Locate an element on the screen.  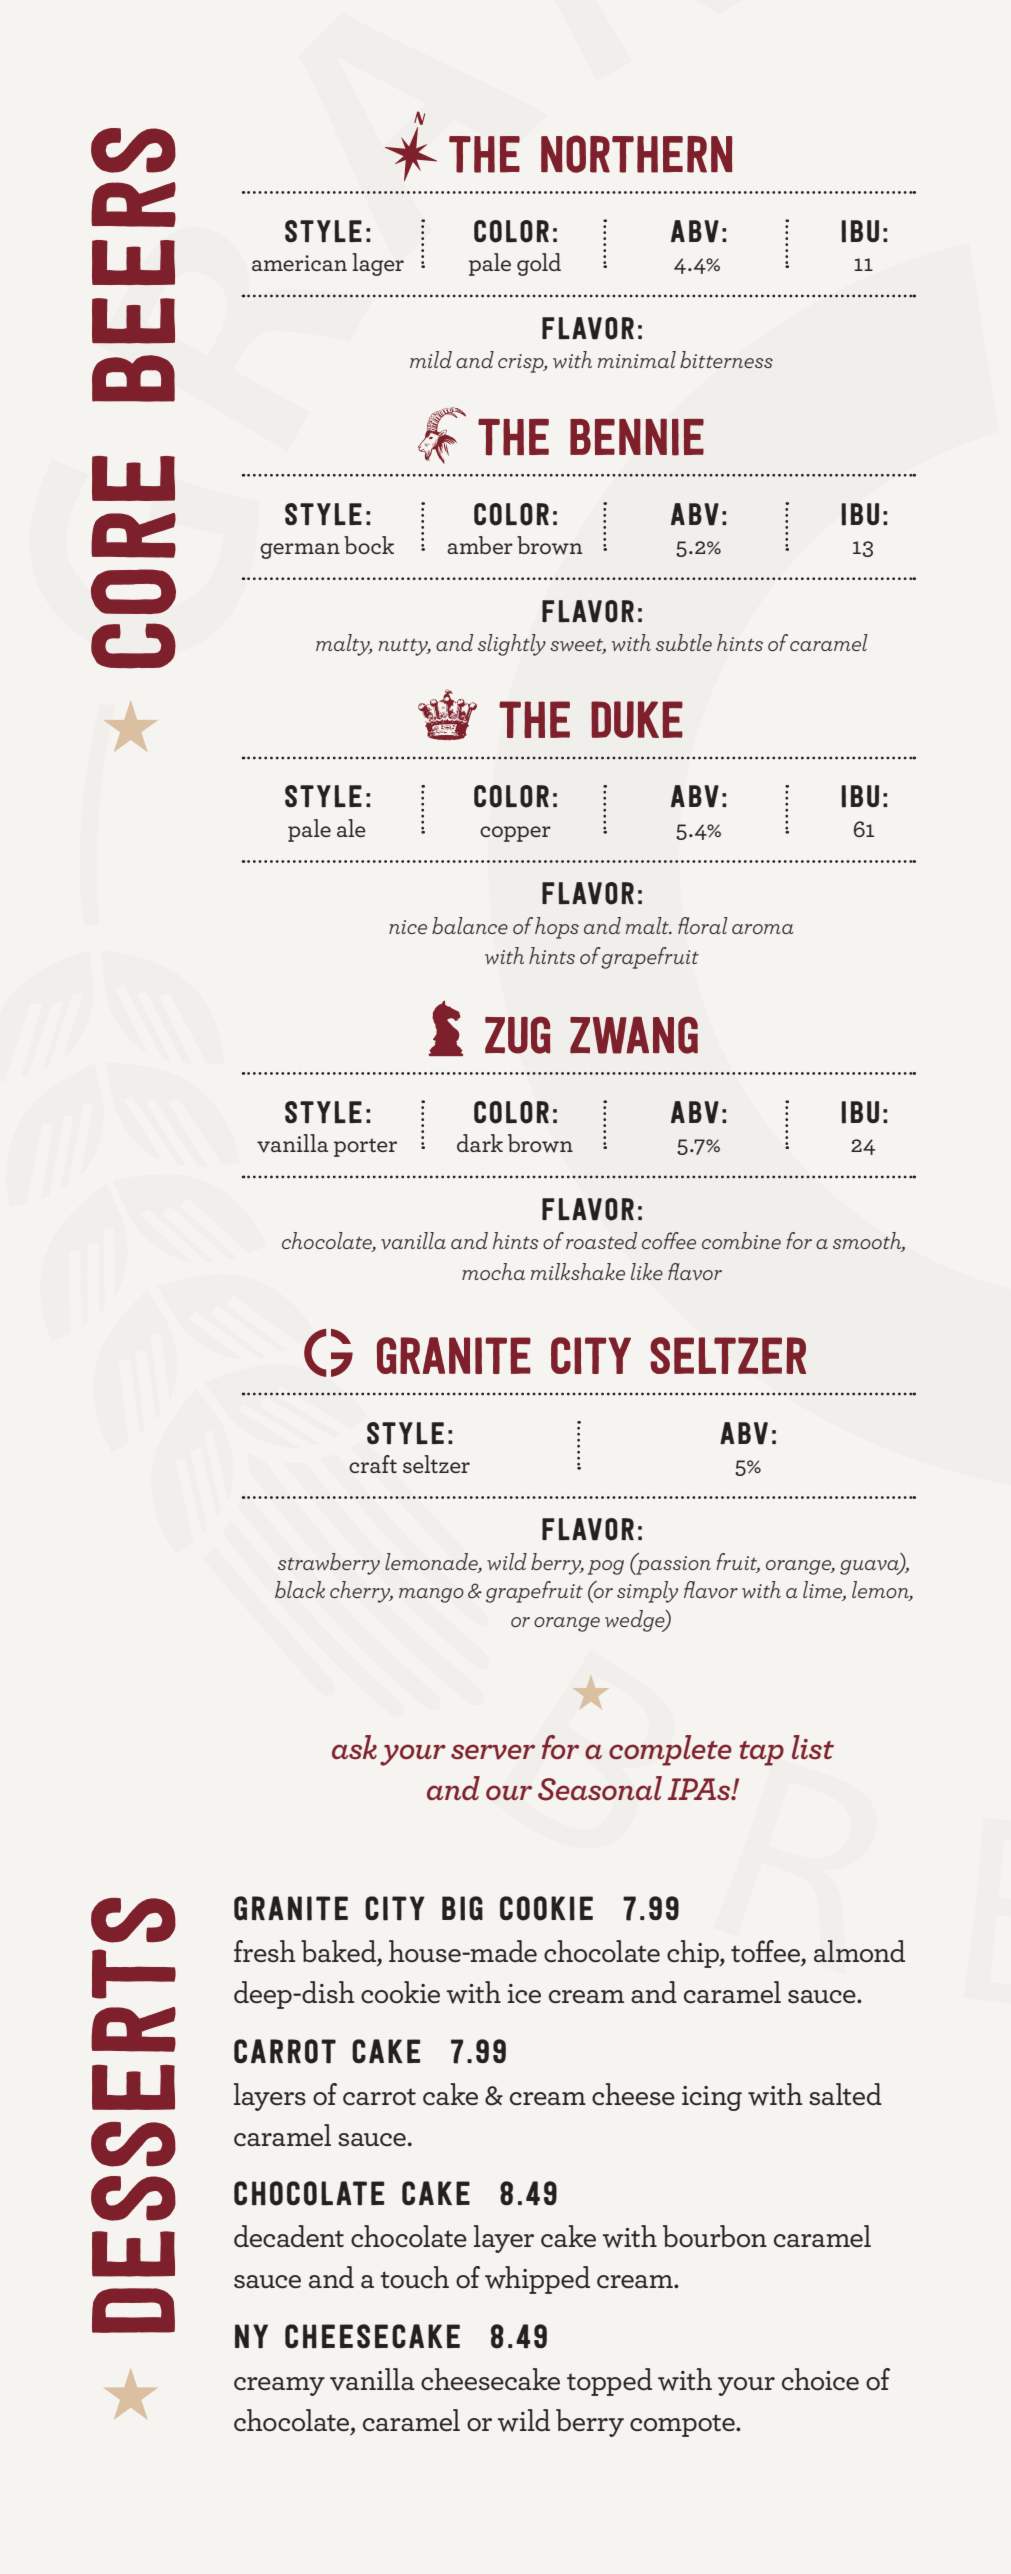
bitterness is located at coordinates (726, 359).
